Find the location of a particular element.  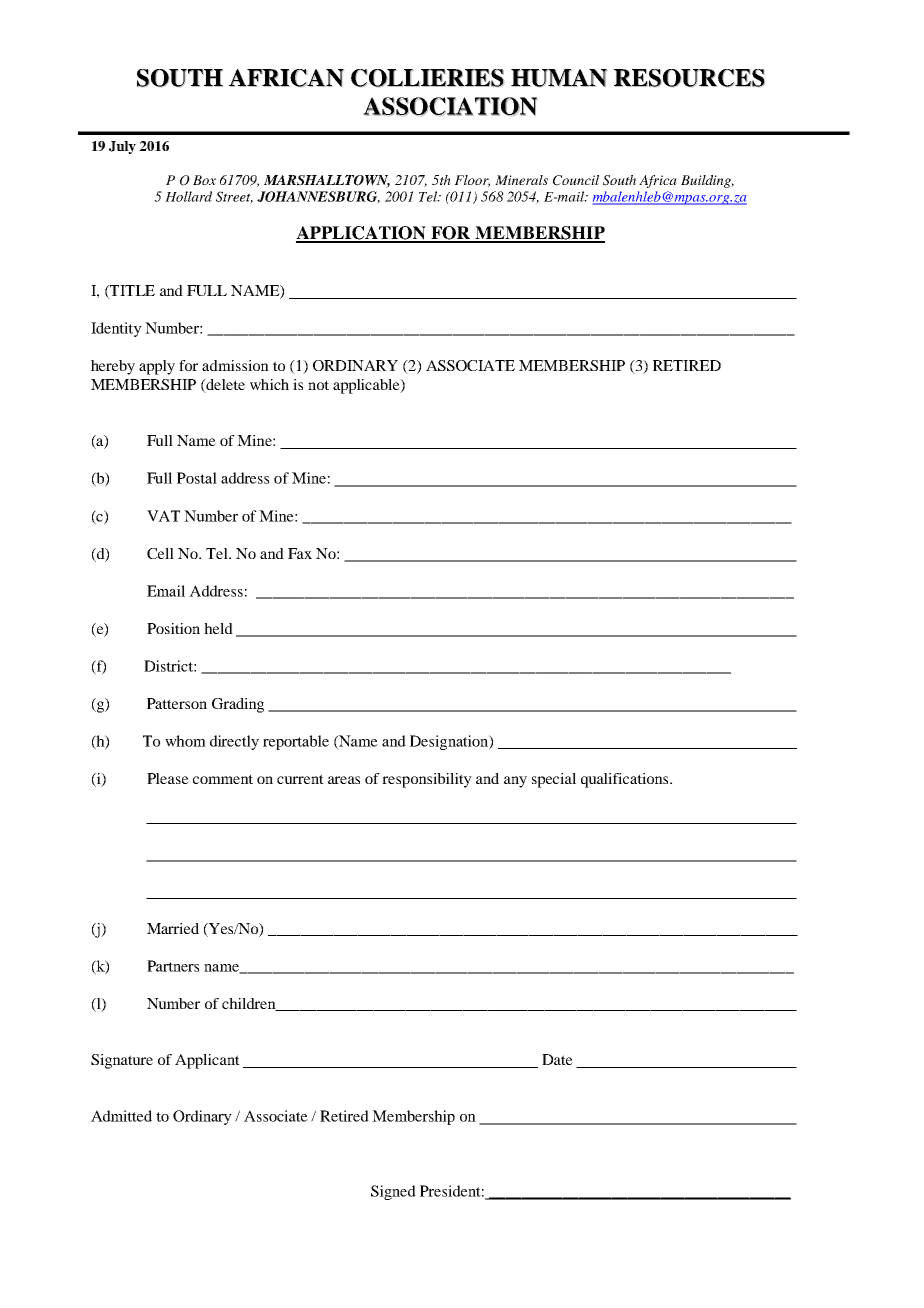

Admitted is located at coordinates (121, 1116).
